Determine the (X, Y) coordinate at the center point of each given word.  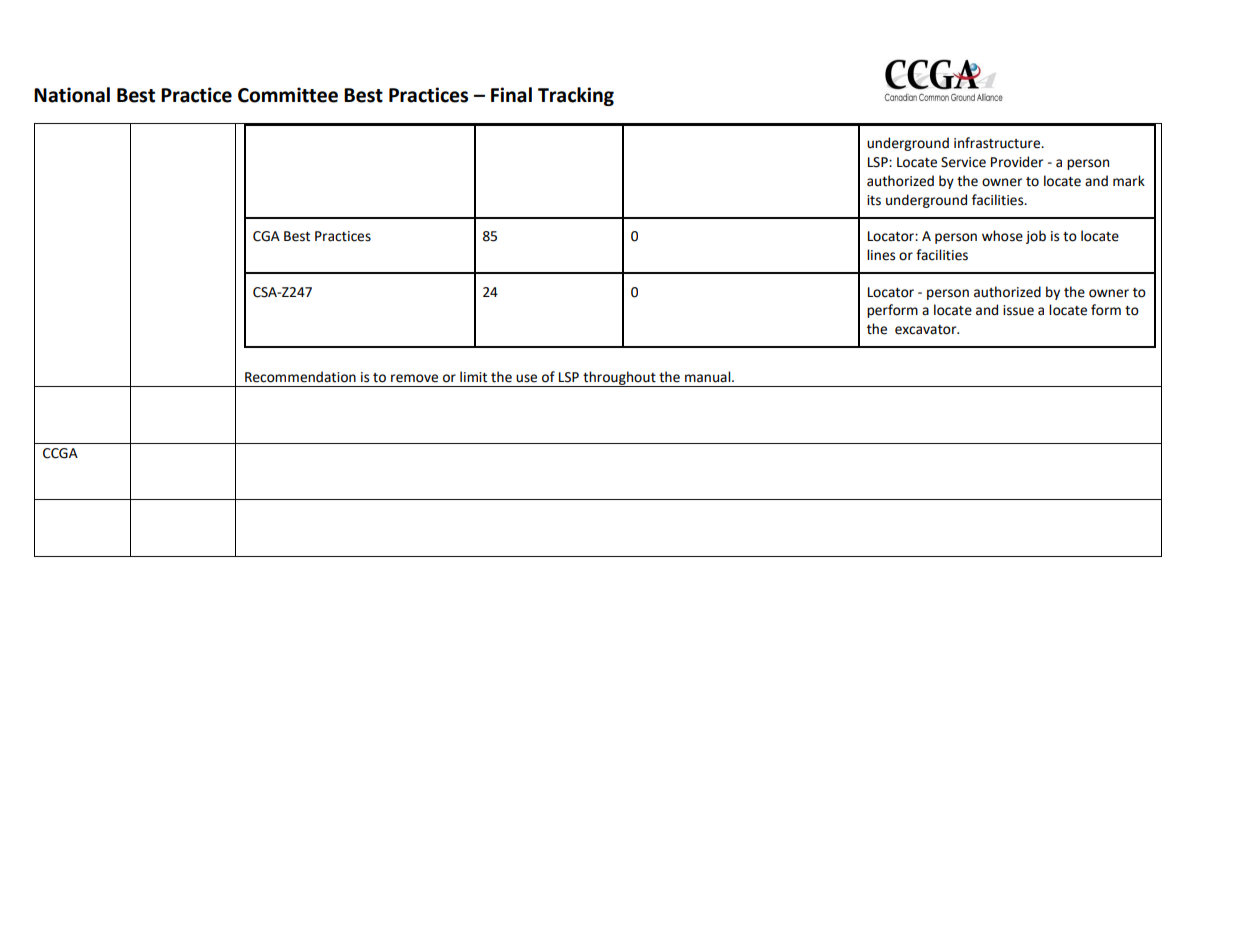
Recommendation (300, 377)
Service (963, 162)
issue (1018, 310)
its (874, 200)
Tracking (576, 96)
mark (1129, 181)
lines (881, 255)
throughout (619, 379)
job (1036, 237)
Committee (288, 95)
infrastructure (998, 143)
